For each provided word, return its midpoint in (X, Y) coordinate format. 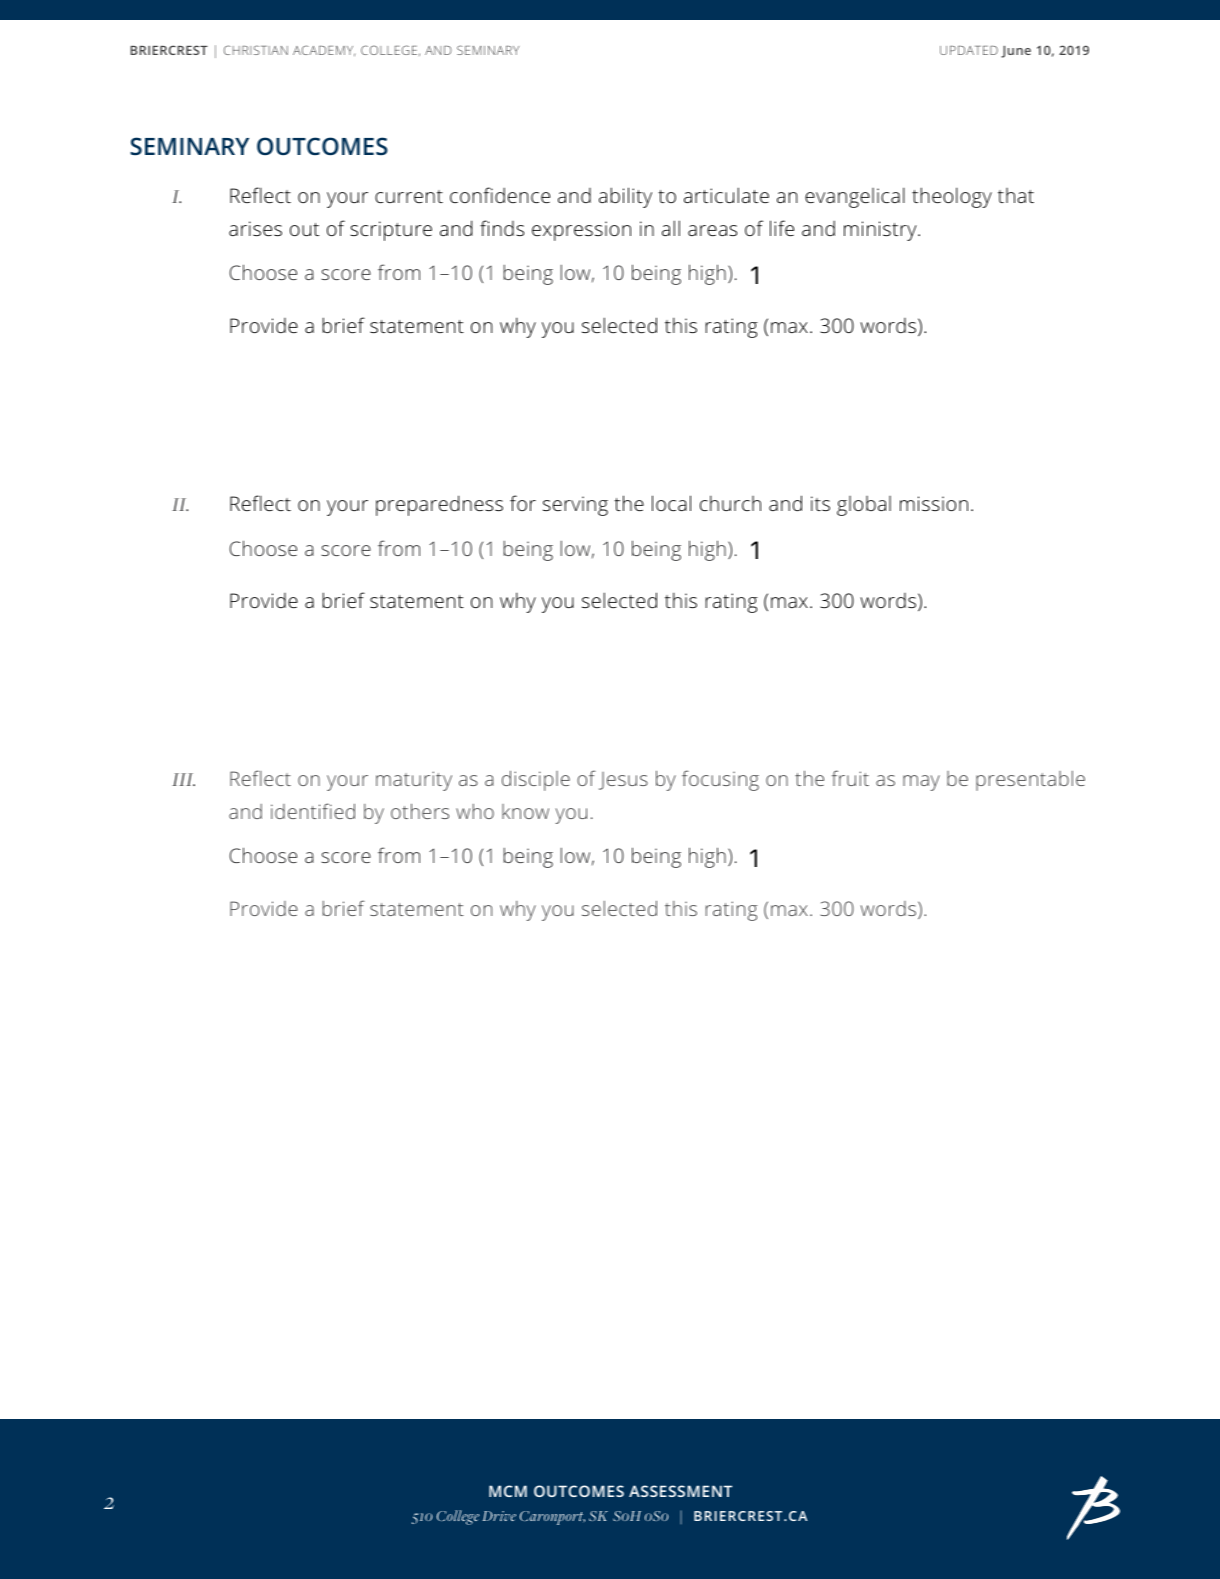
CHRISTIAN (256, 50)
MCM (508, 1491)
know (525, 811)
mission (934, 503)
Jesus (623, 781)
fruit (850, 778)
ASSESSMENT (680, 1491)
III (183, 779)
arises (255, 228)
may (921, 783)
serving (575, 506)
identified (313, 811)
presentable (1030, 781)
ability (625, 197)
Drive (499, 1516)
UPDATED (969, 50)
